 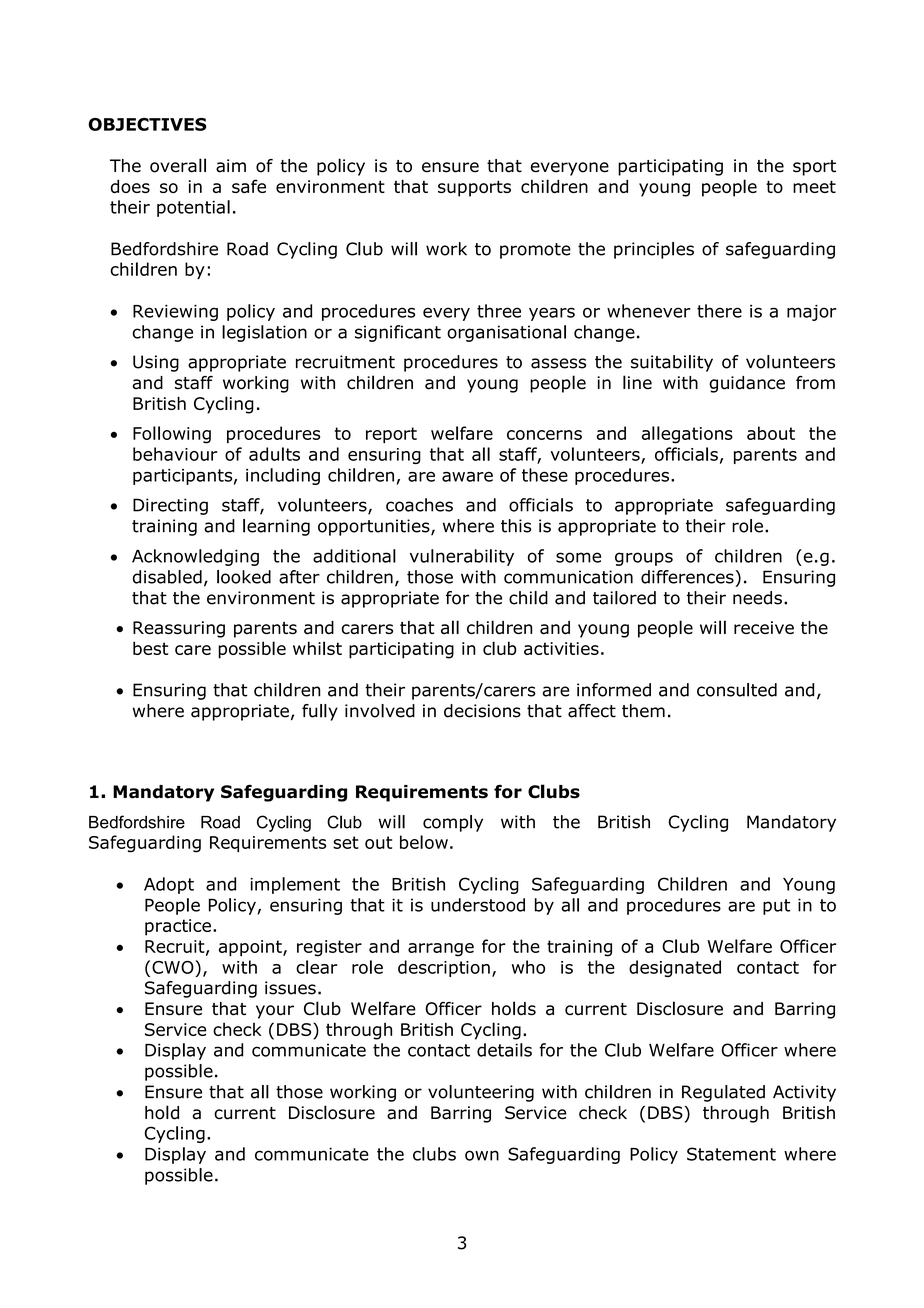 What do you see at coordinates (169, 885) in the image?
I see `Adopt` at bounding box center [169, 885].
